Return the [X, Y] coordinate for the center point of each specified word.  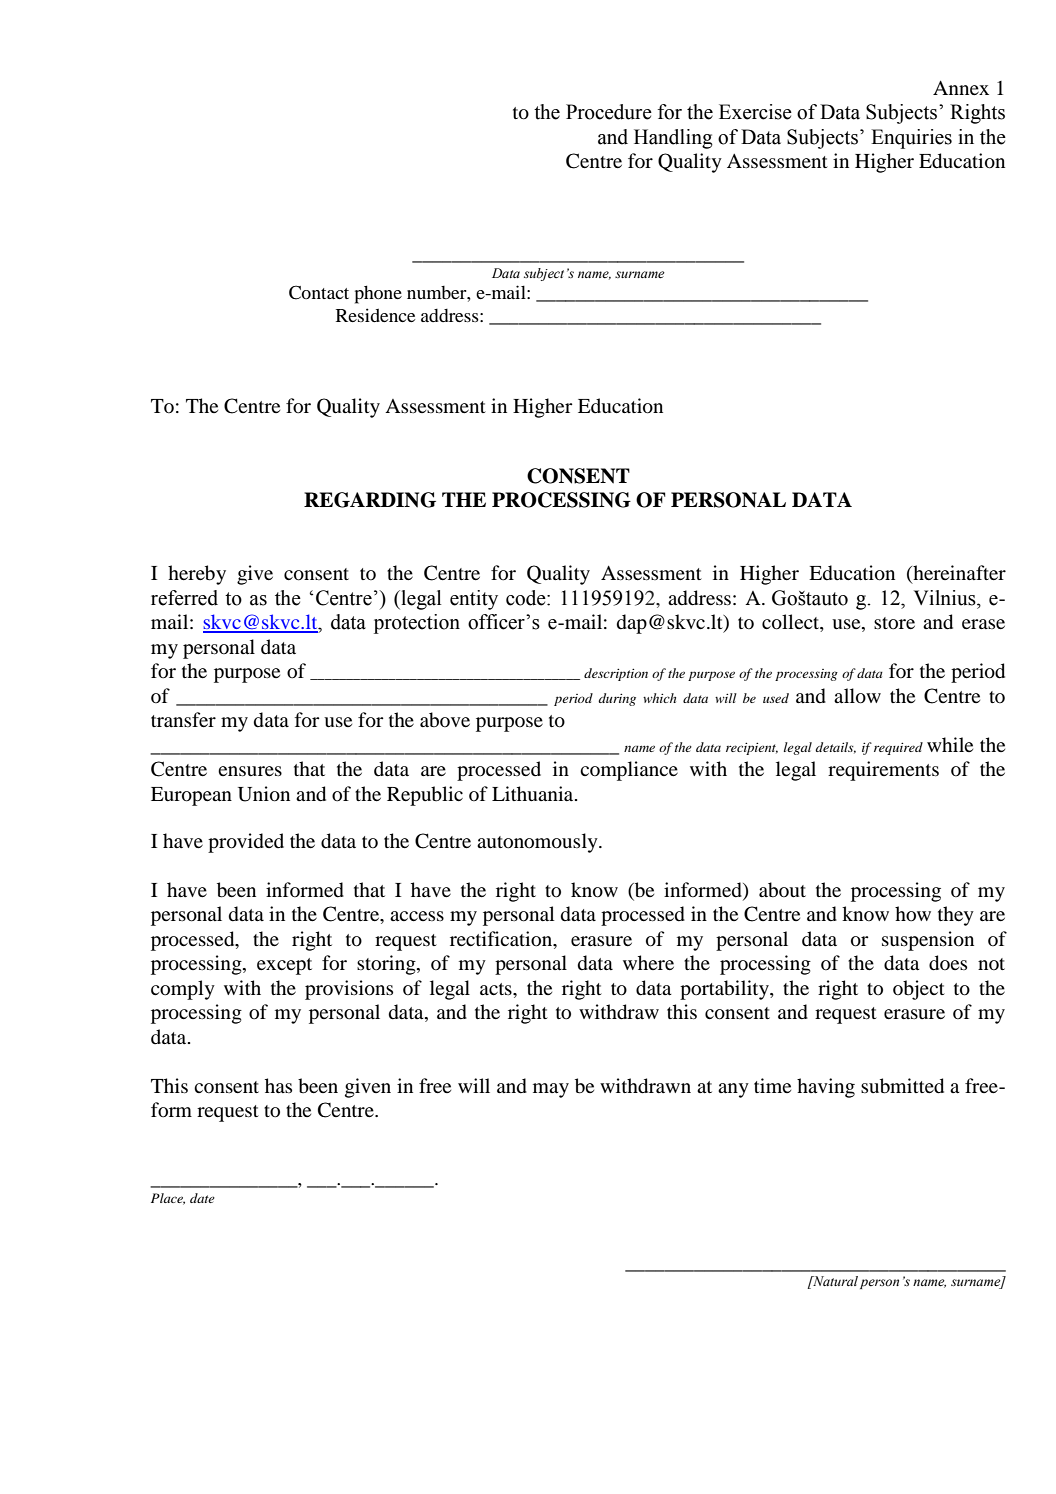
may [551, 1090]
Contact [319, 292]
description [616, 674]
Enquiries [911, 139]
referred [184, 598]
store [894, 623]
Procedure [609, 112]
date [202, 1198]
